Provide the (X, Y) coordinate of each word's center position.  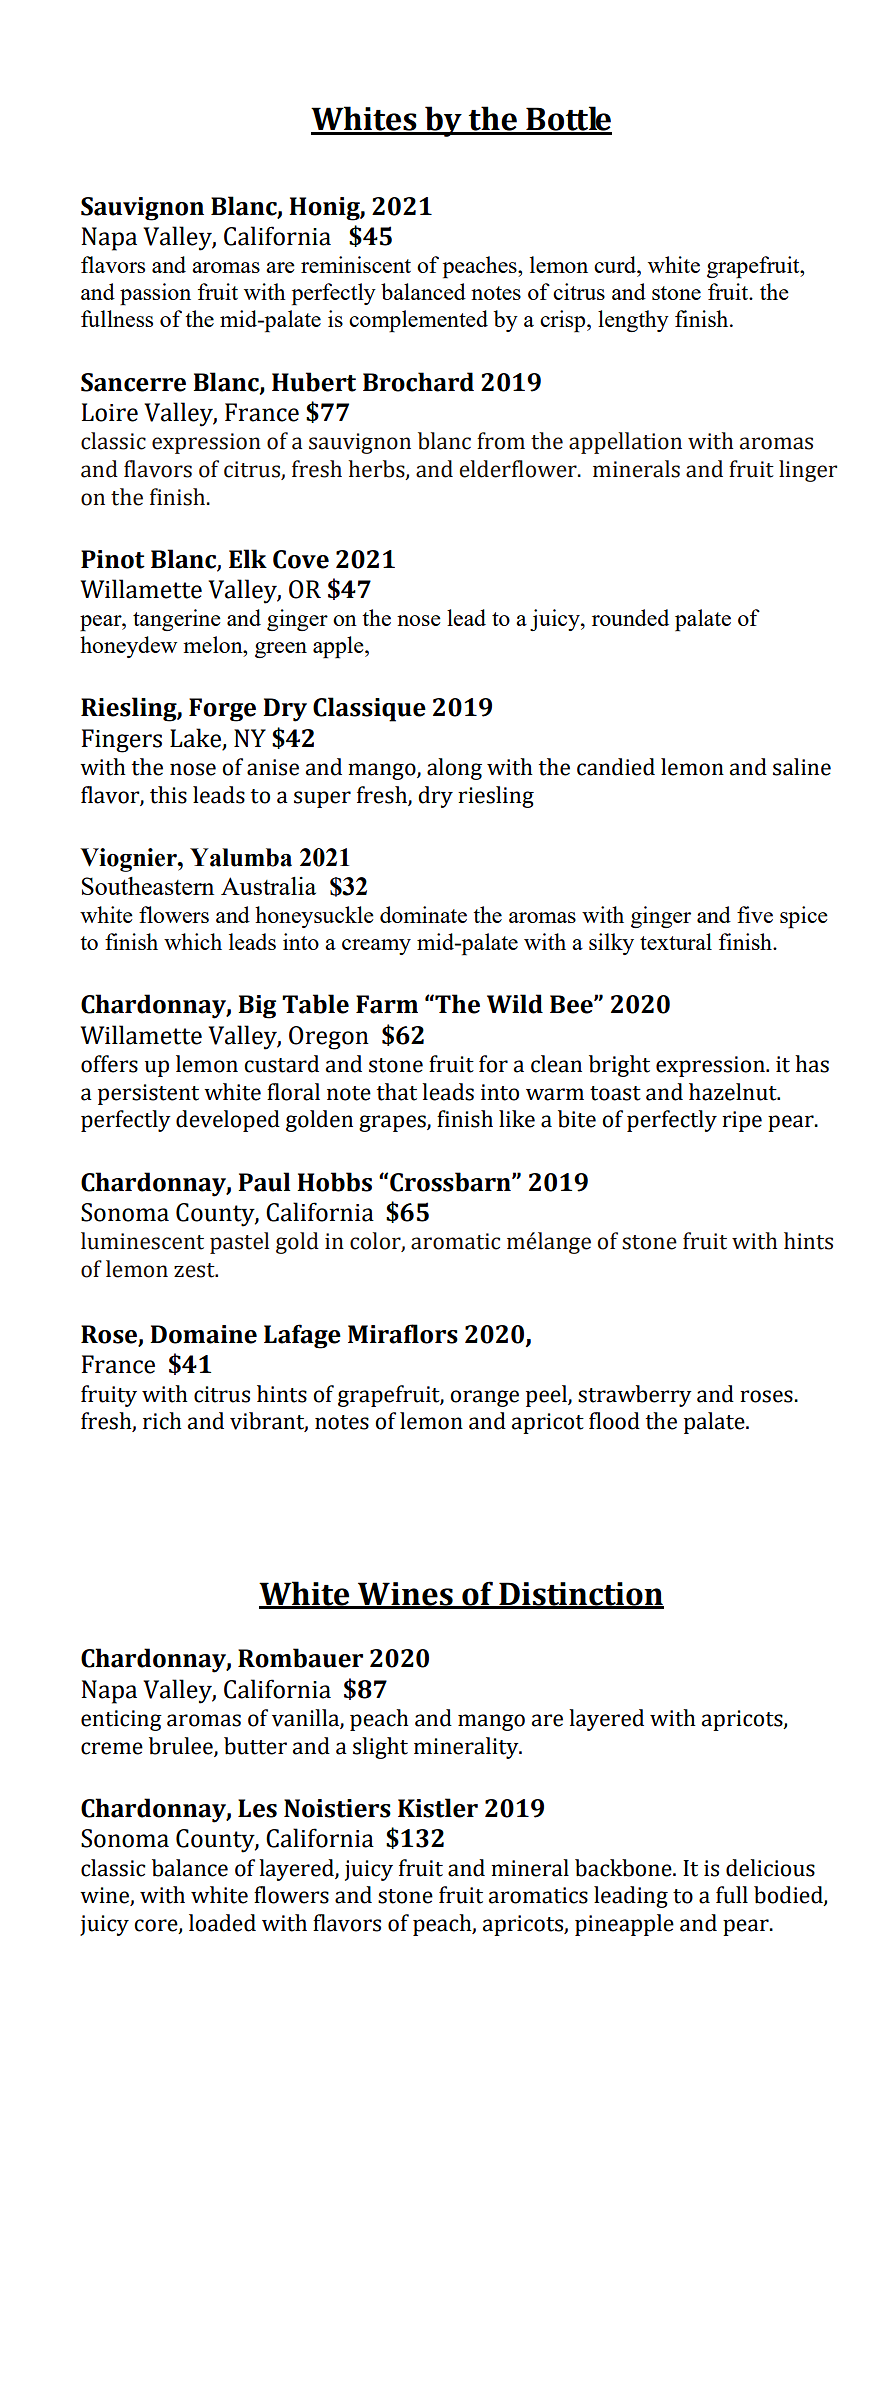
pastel (239, 1243)
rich (162, 1421)
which (193, 941)
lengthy (633, 321)
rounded (630, 617)
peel (547, 1396)
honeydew (128, 647)
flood (614, 1421)
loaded (222, 1923)
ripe (742, 1121)
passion (155, 294)
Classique (369, 709)
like (517, 1119)
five (755, 914)
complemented (418, 321)
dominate (423, 914)
